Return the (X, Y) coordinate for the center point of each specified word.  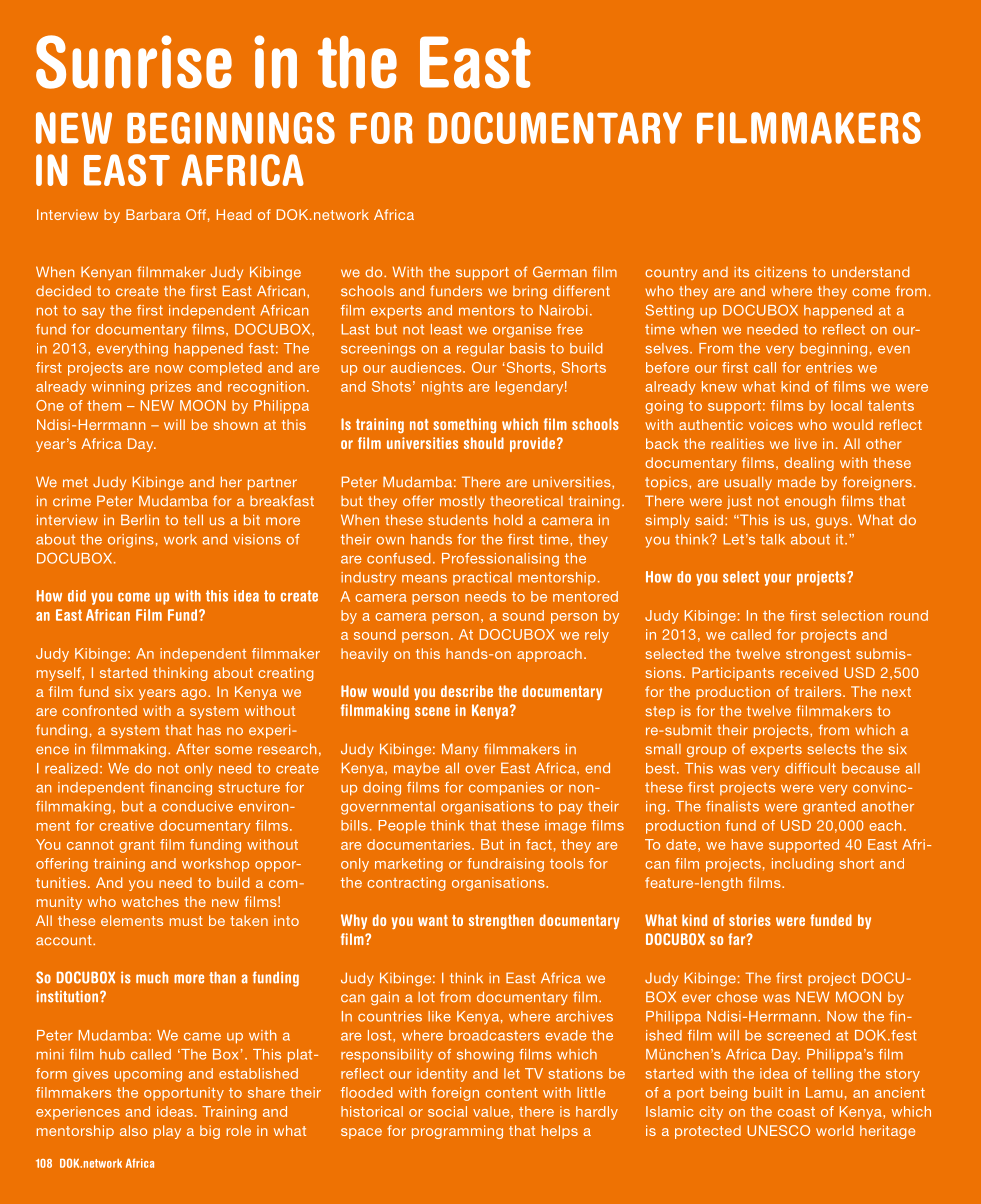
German (560, 272)
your (777, 580)
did (77, 596)
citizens (781, 272)
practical (482, 578)
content (511, 1093)
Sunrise (134, 62)
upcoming (148, 1075)
